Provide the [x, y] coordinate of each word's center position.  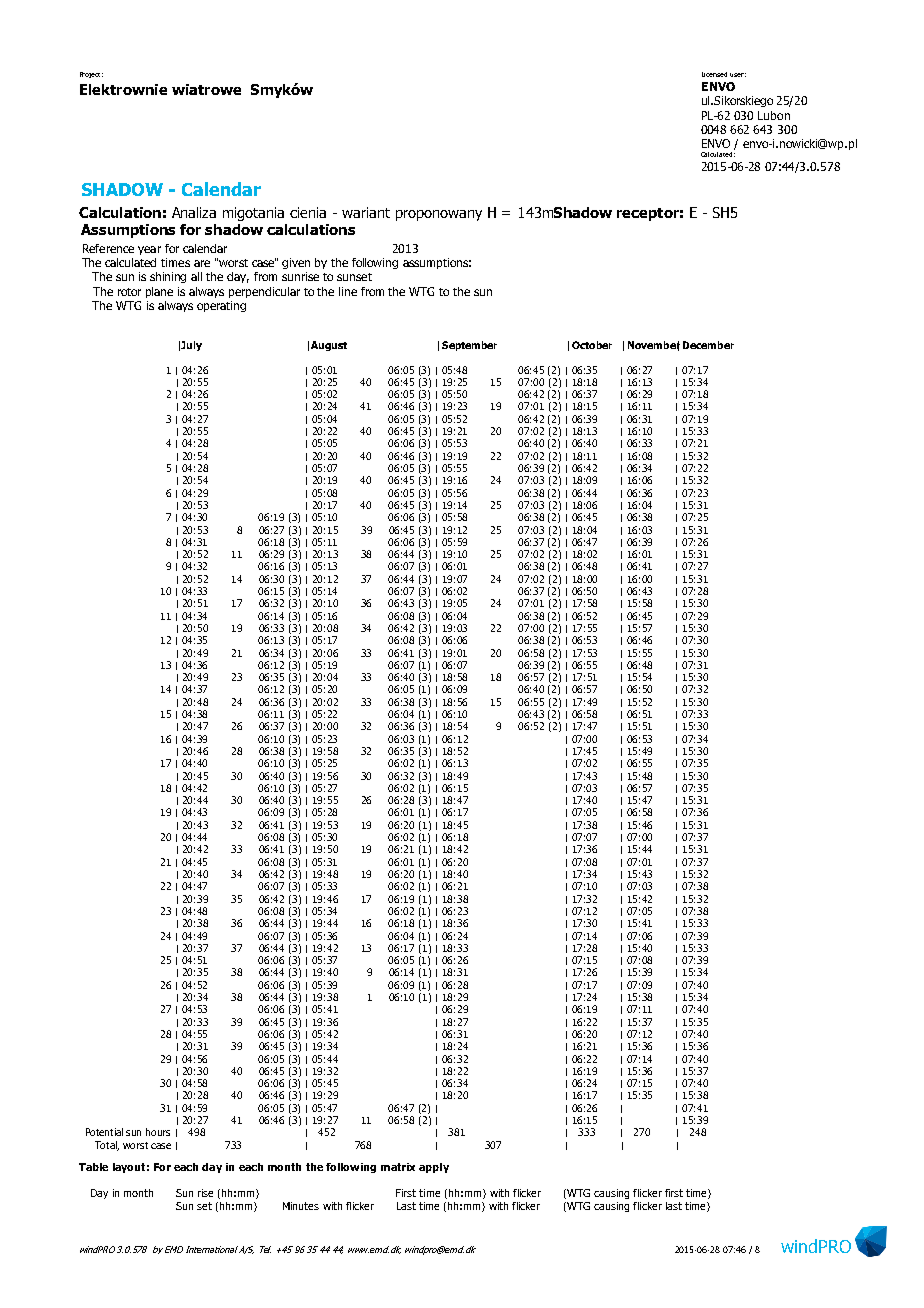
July [191, 346]
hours [158, 1132]
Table [93, 1167]
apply [434, 1168]
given [296, 263]
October [592, 345]
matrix [398, 1167]
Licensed [714, 74]
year [149, 250]
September [469, 346]
